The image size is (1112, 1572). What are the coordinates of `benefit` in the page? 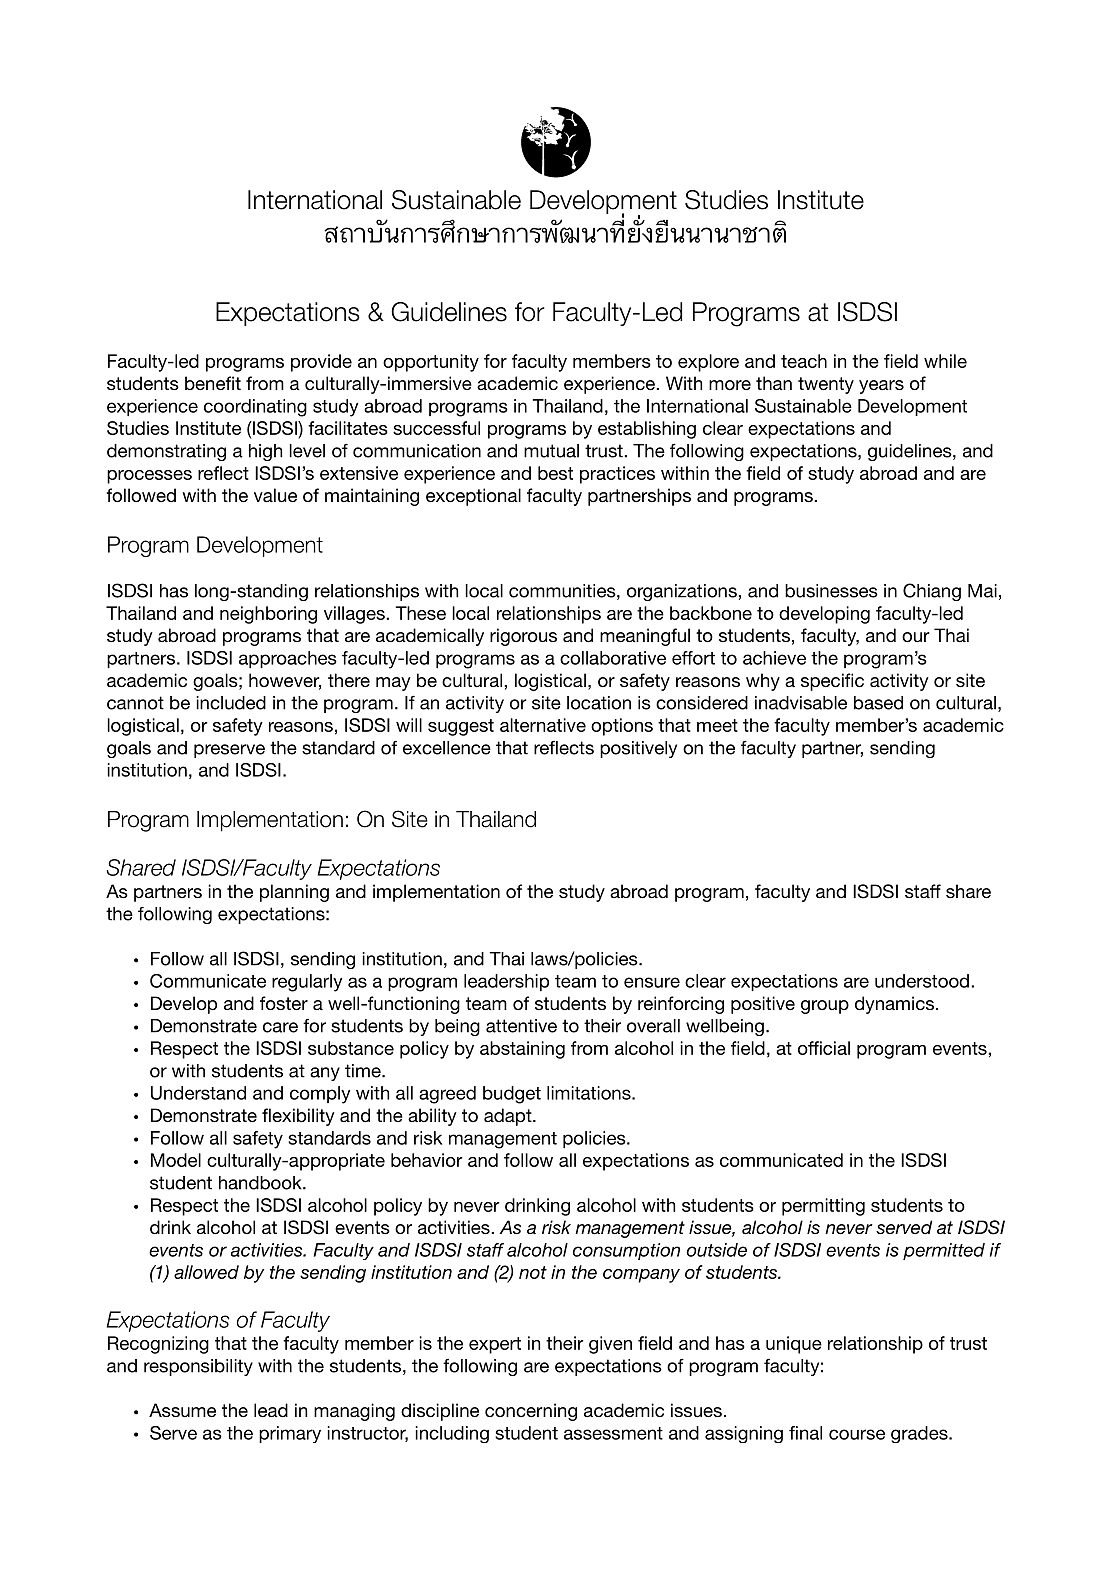 It's located at (213, 383).
